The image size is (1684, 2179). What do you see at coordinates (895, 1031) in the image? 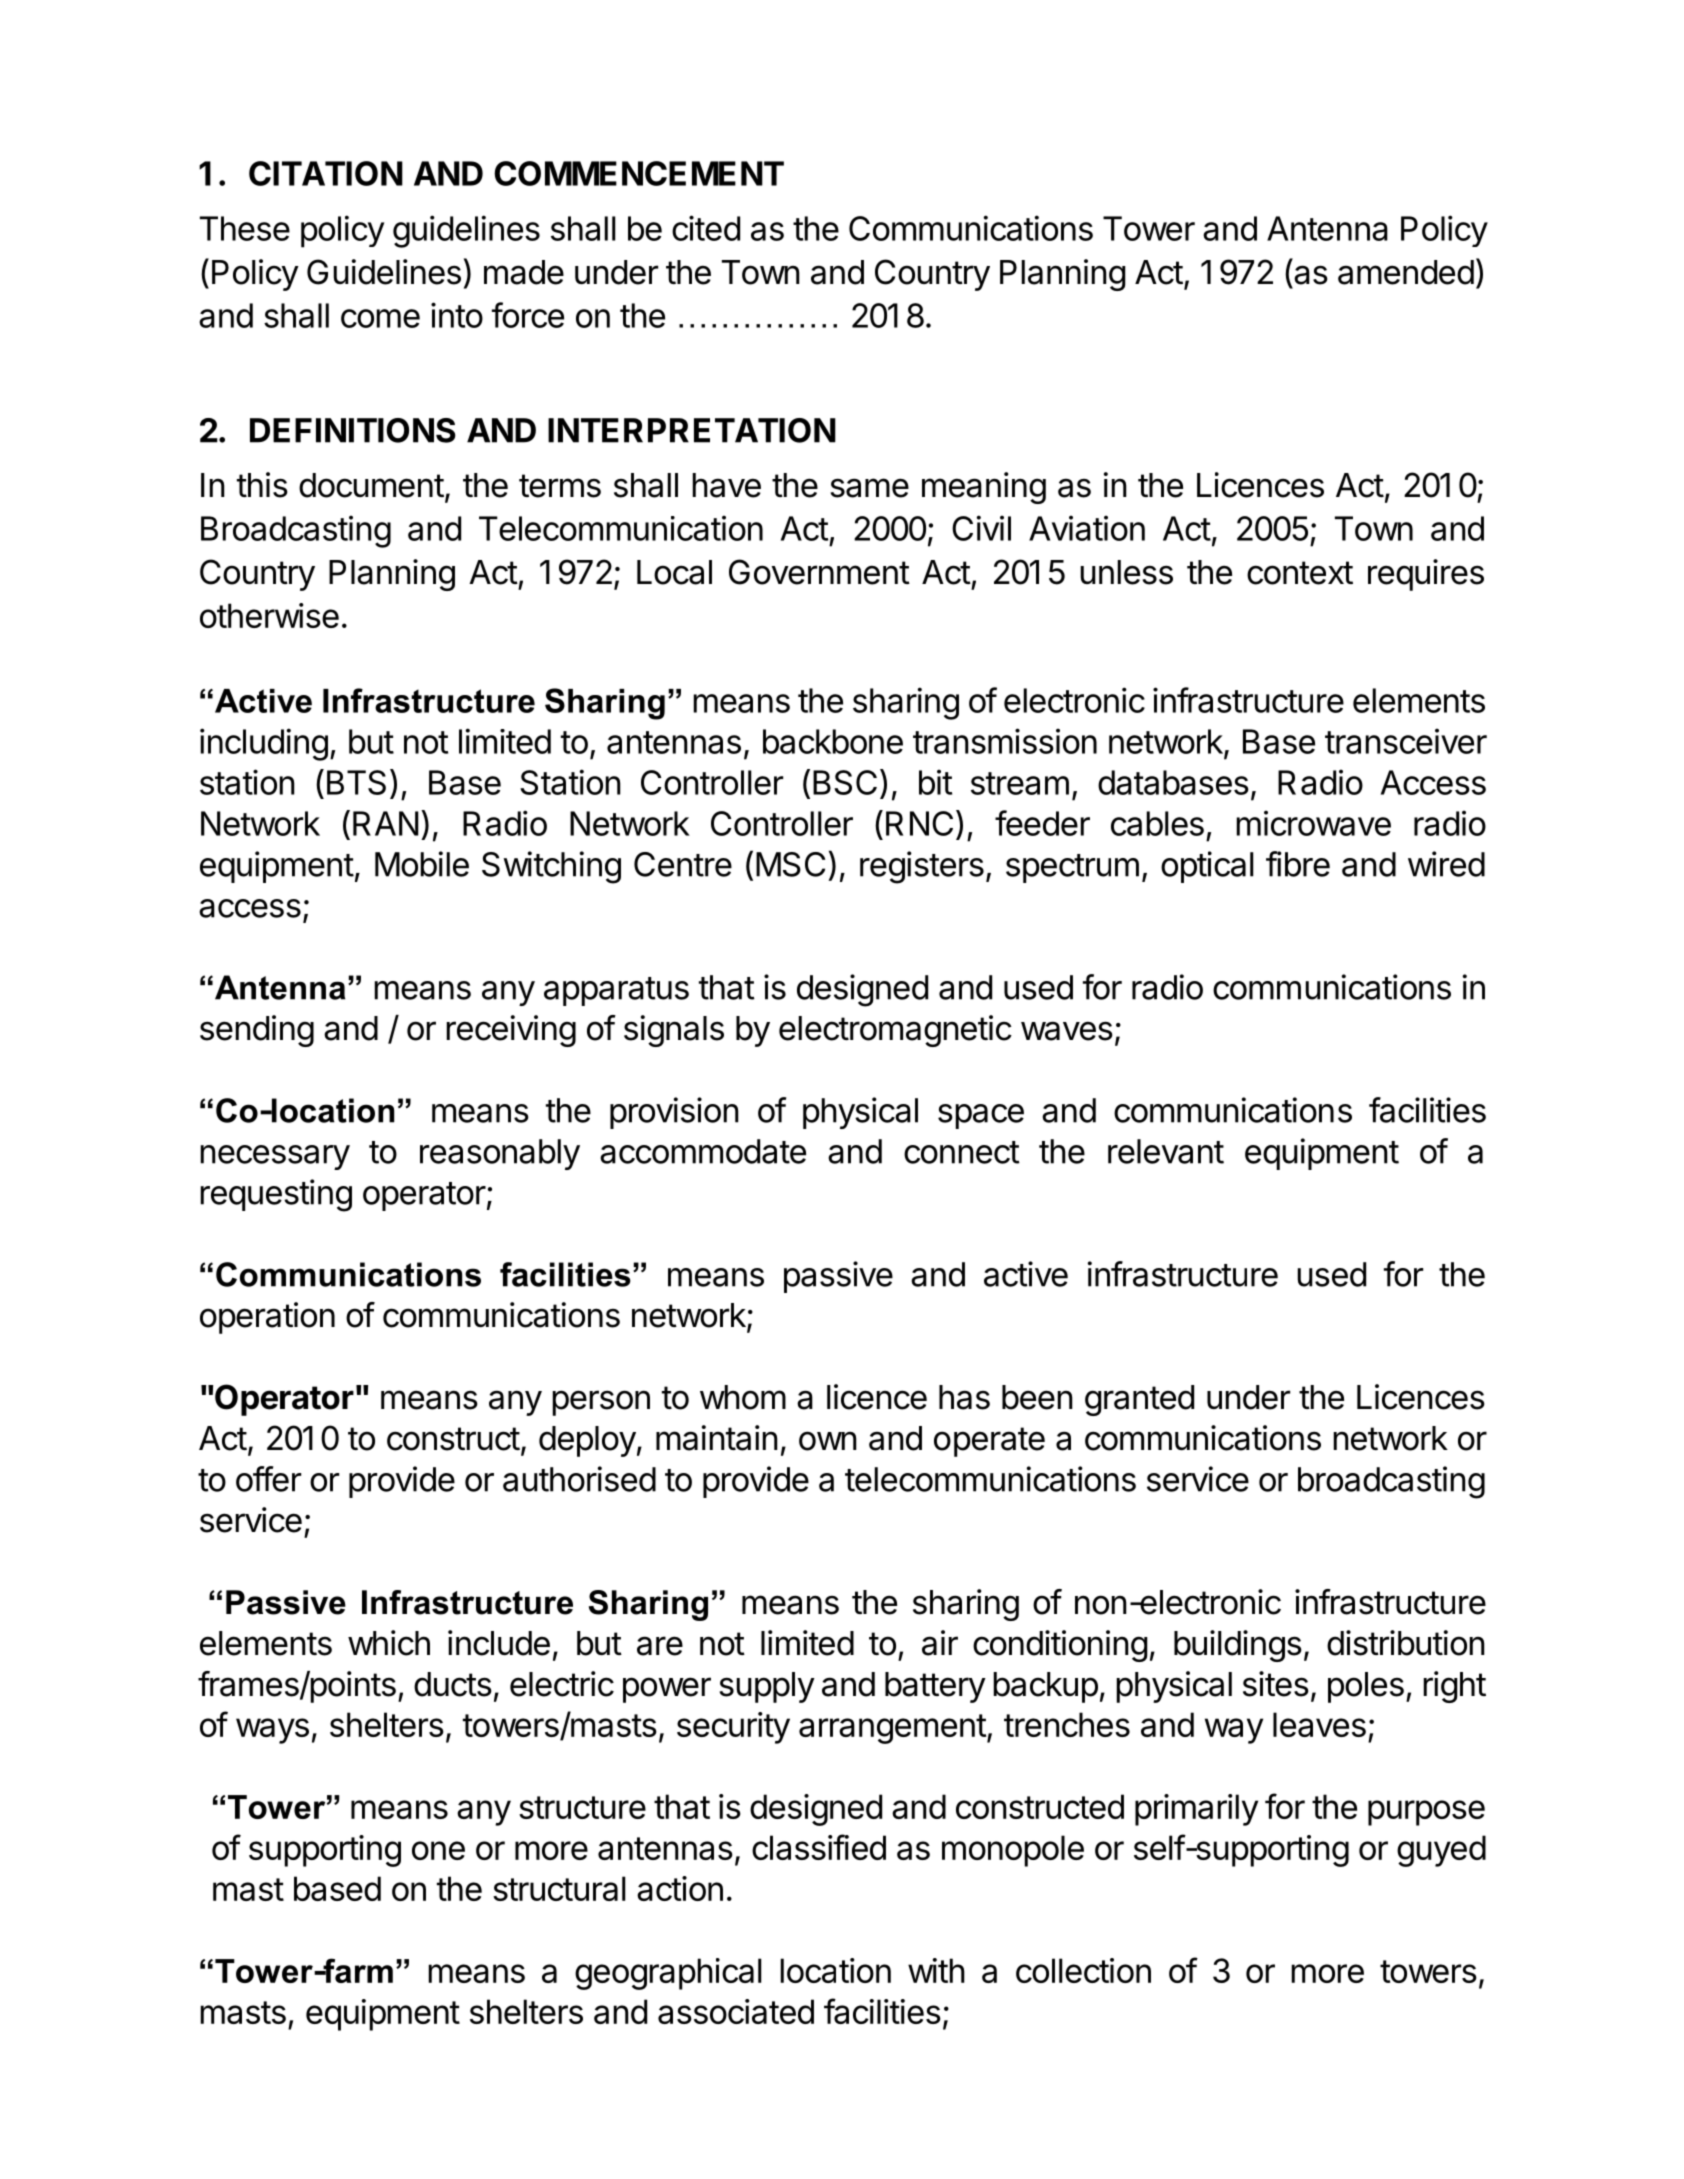
I see `electromagnetic` at bounding box center [895, 1031].
